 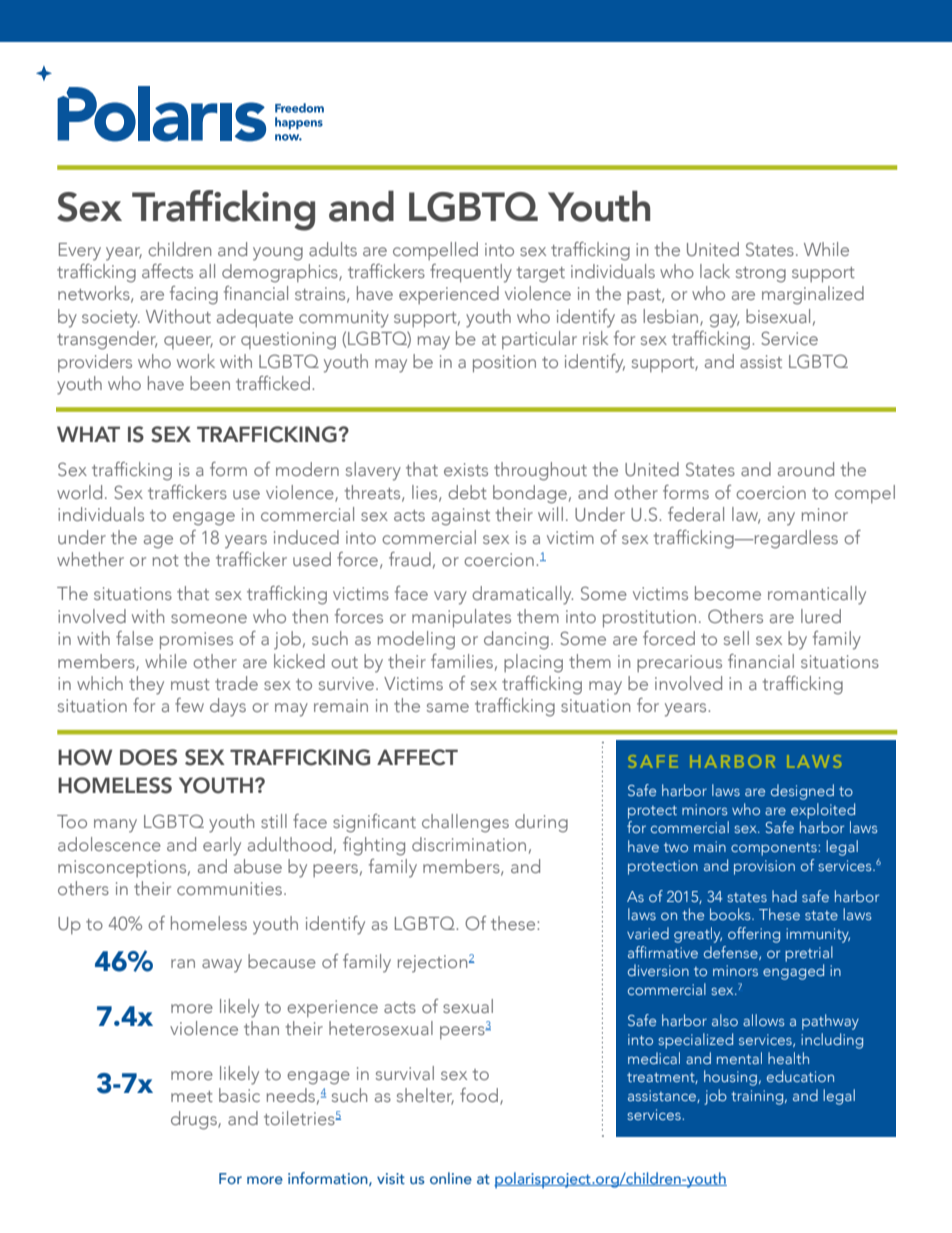 What do you see at coordinates (730, 1078) in the screenshot?
I see `housing` at bounding box center [730, 1078].
